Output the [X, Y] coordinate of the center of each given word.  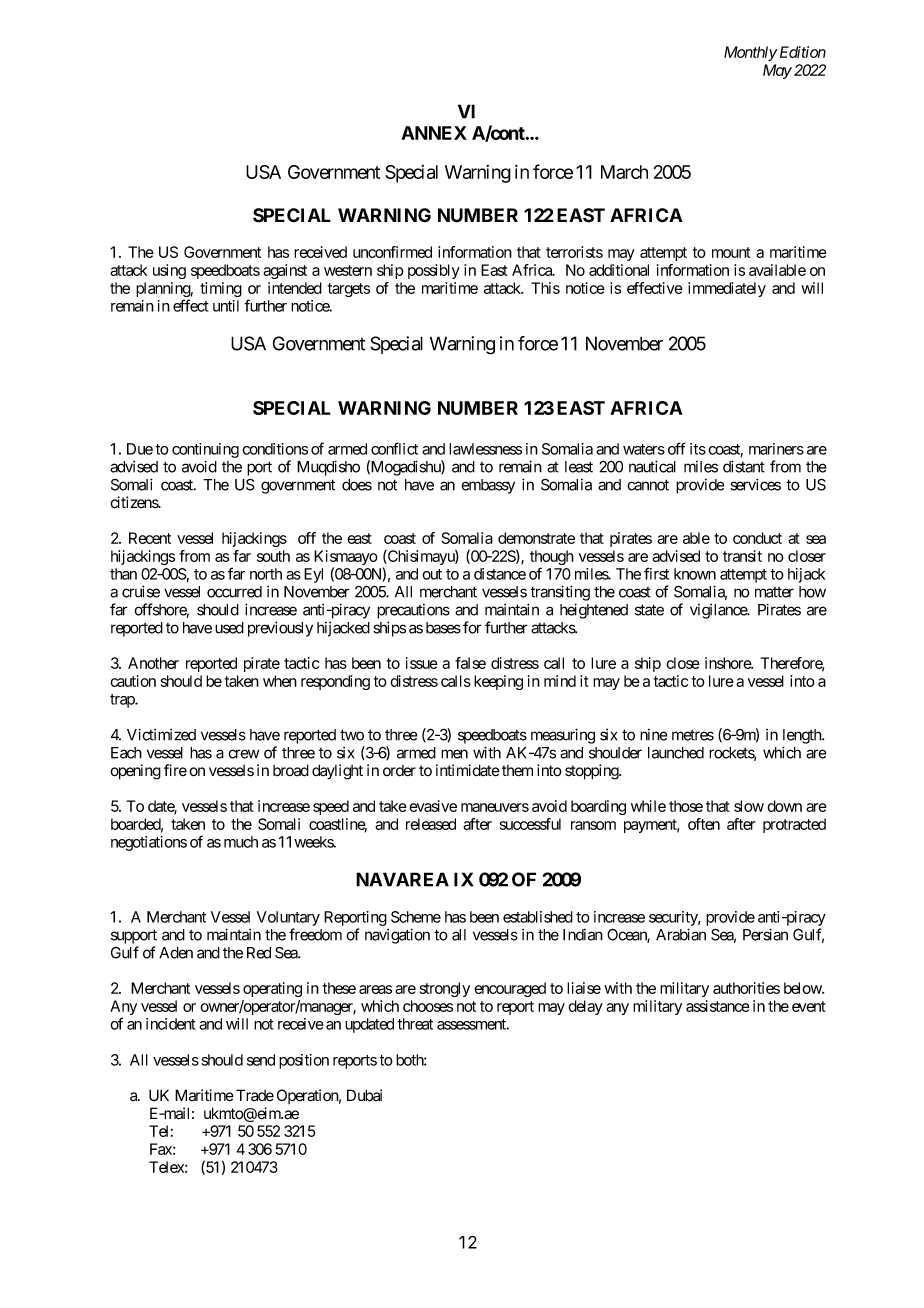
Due [140, 449]
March [624, 172]
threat [415, 1024]
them [517, 771]
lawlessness [485, 449]
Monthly [751, 53]
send [261, 1060]
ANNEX [434, 133]
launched [676, 753]
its [698, 449]
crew [243, 754]
